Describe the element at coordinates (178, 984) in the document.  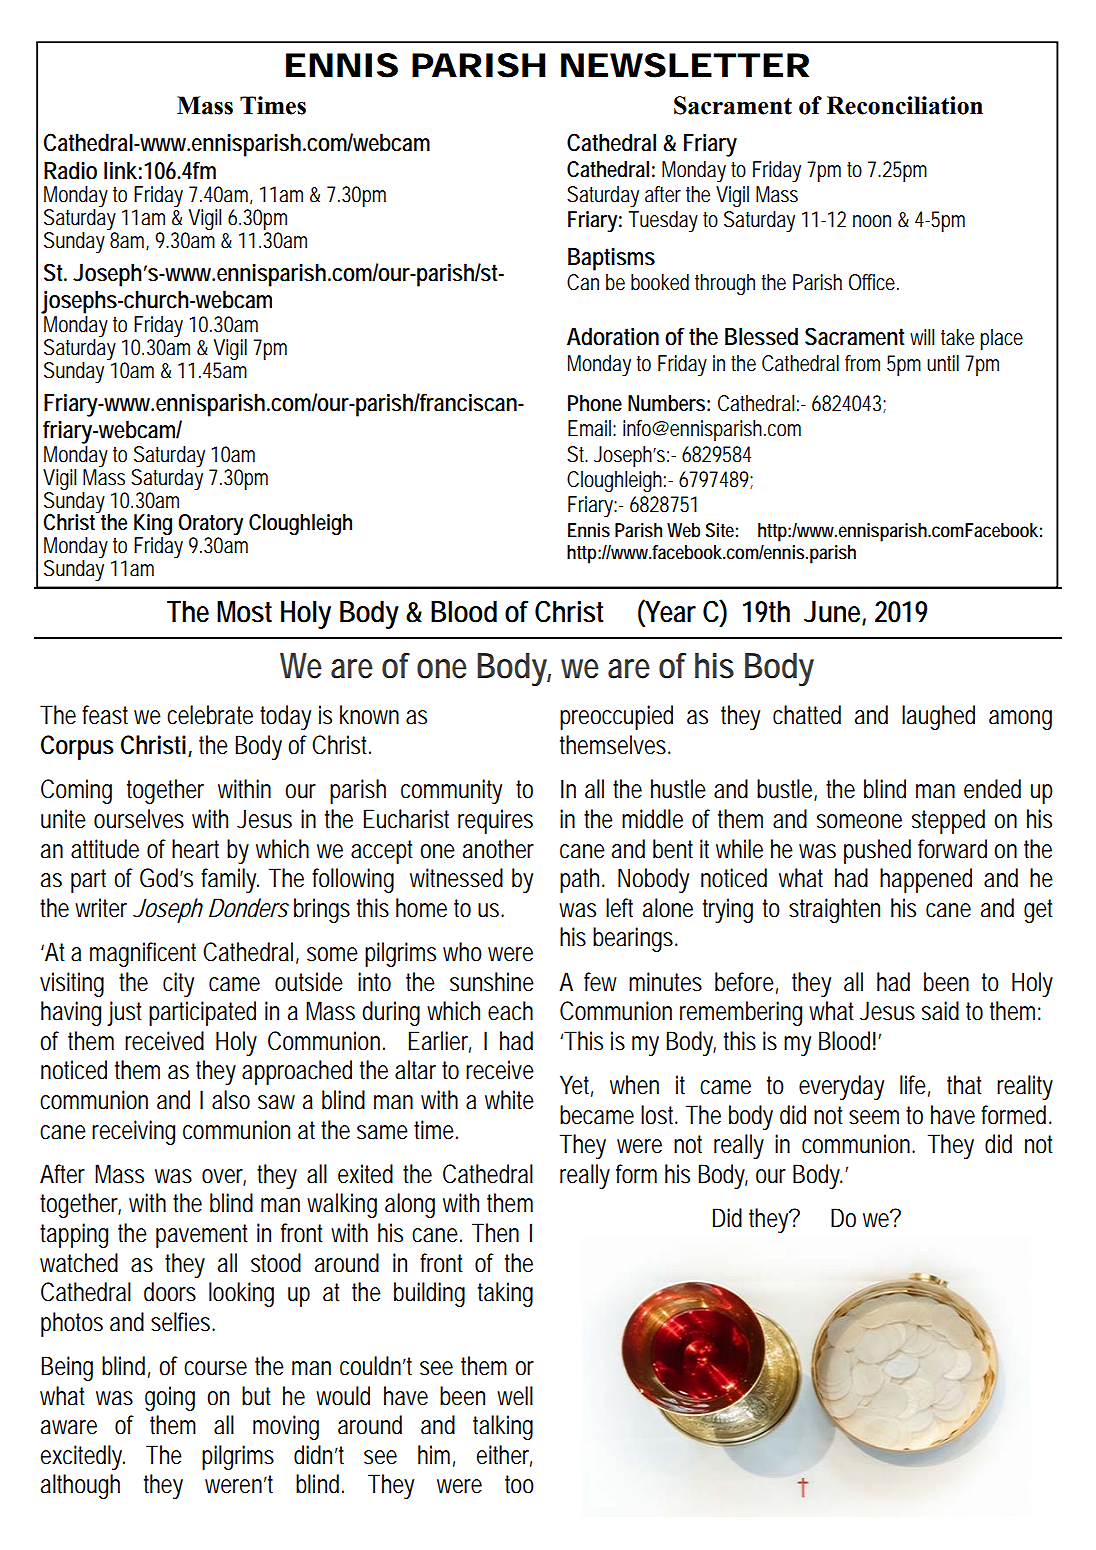
I see `city` at that location.
